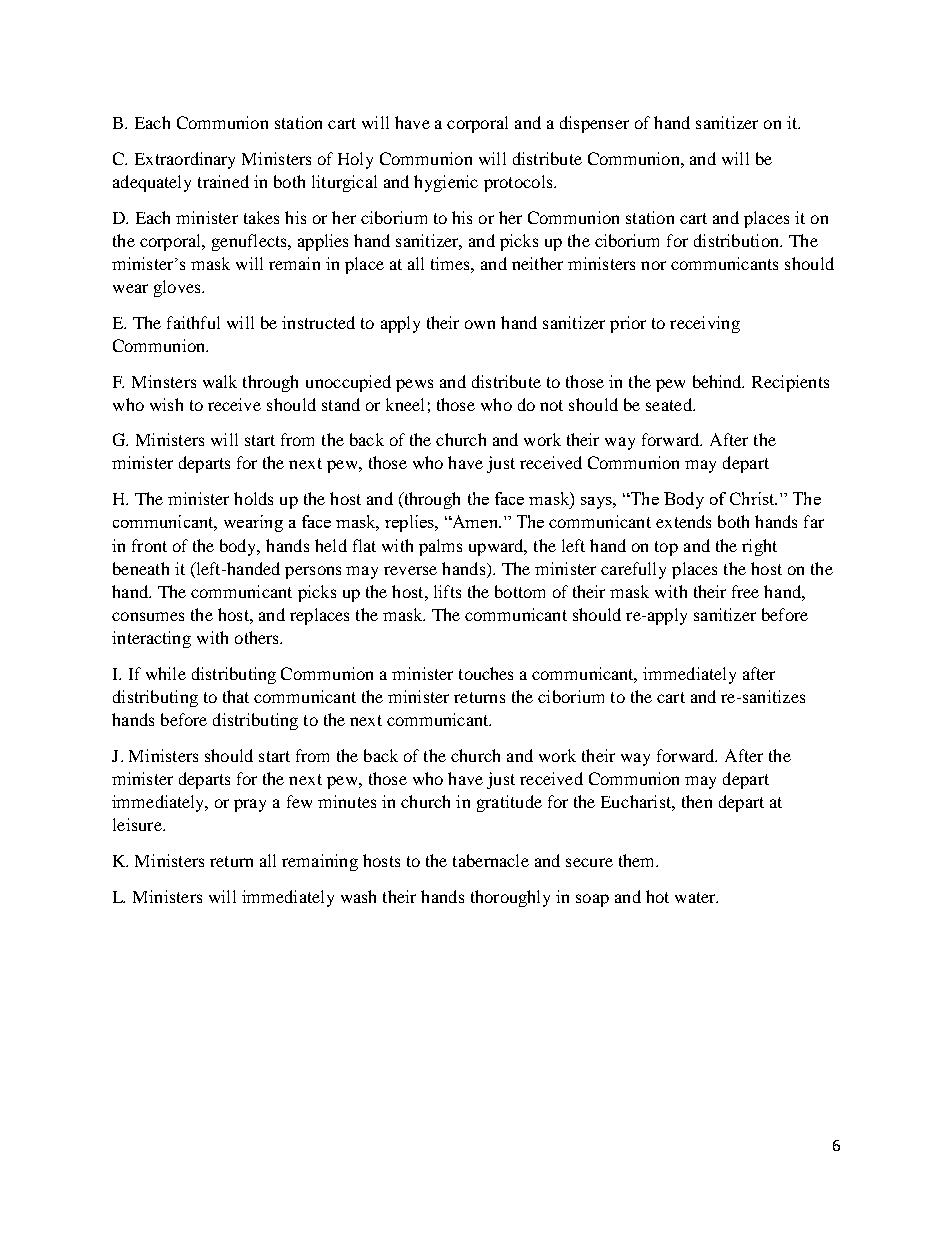  I want to click on free, so click(745, 591).
